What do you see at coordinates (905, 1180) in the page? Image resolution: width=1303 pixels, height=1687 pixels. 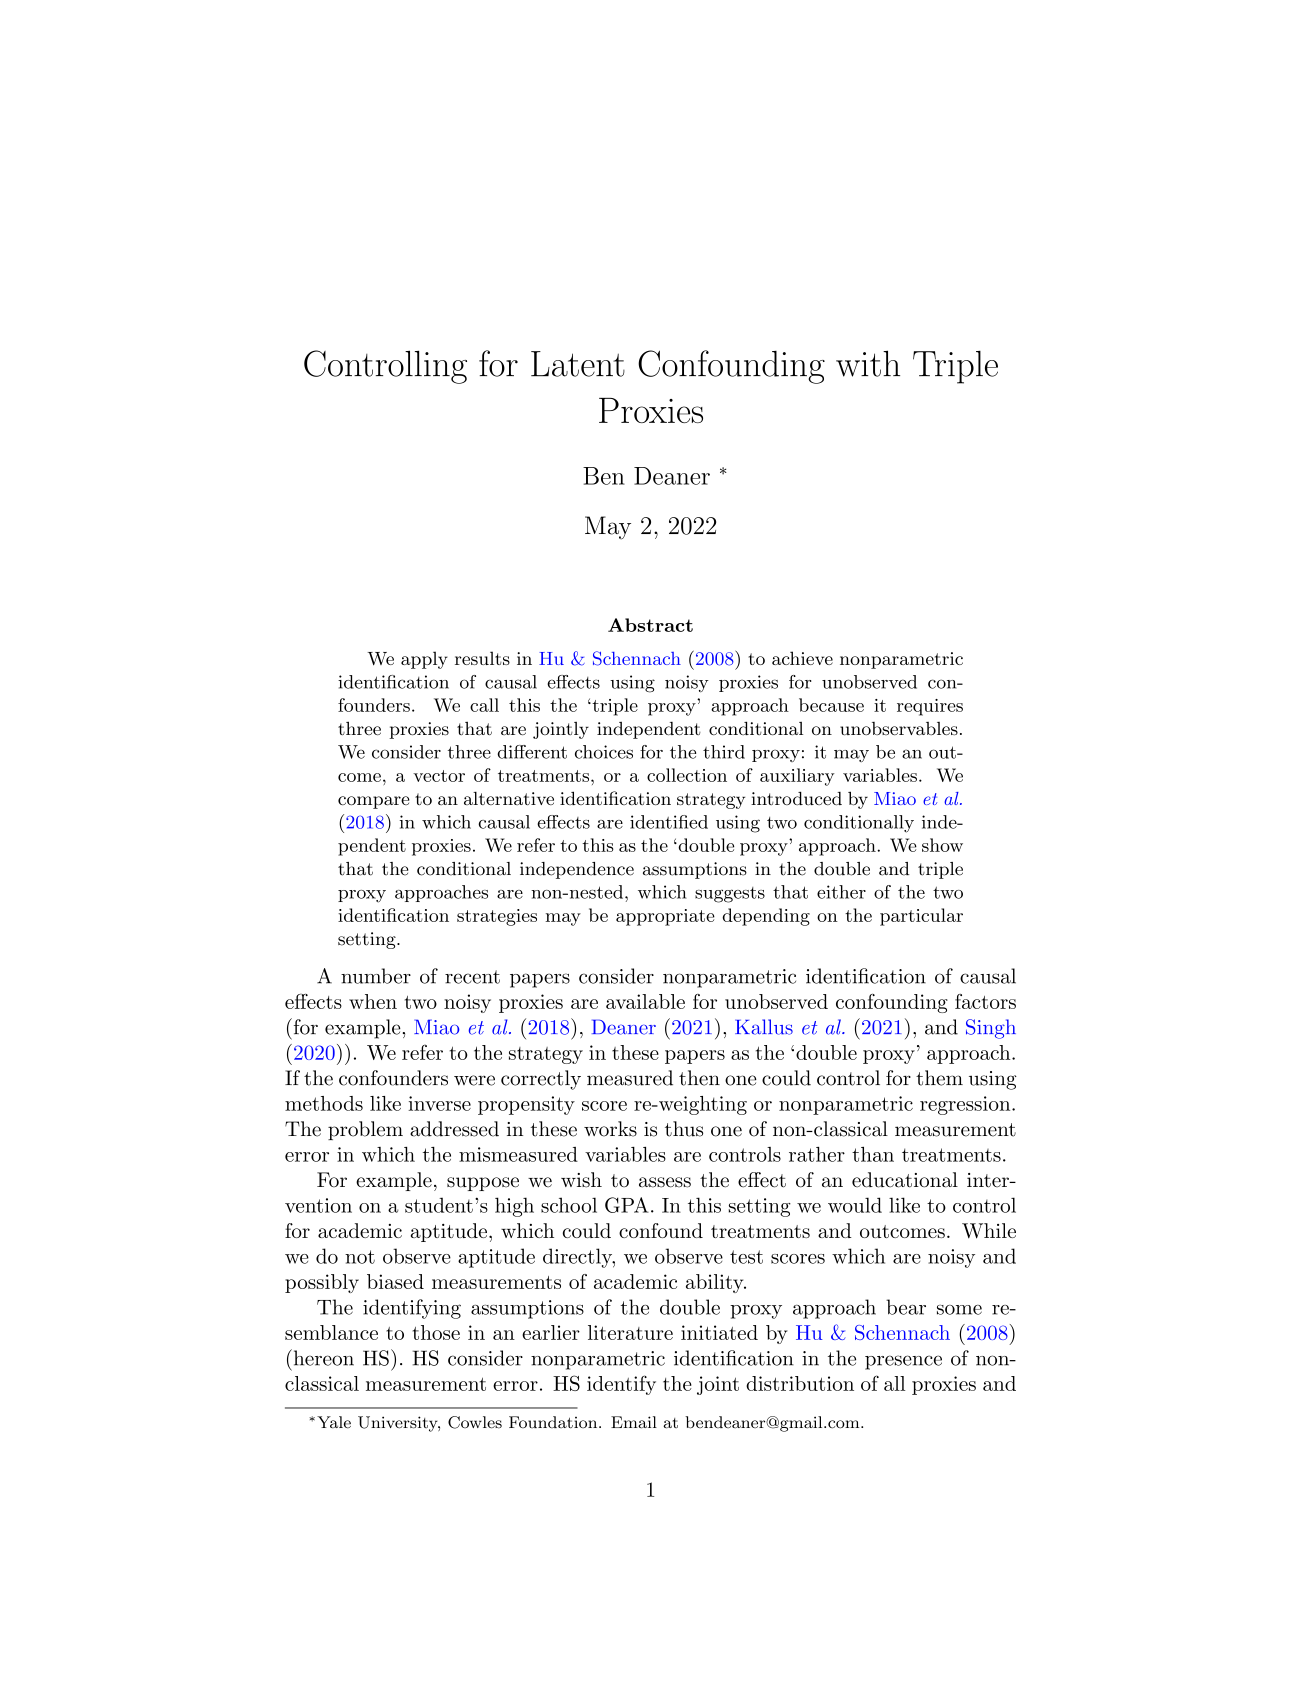 I see `educational` at bounding box center [905, 1180].
